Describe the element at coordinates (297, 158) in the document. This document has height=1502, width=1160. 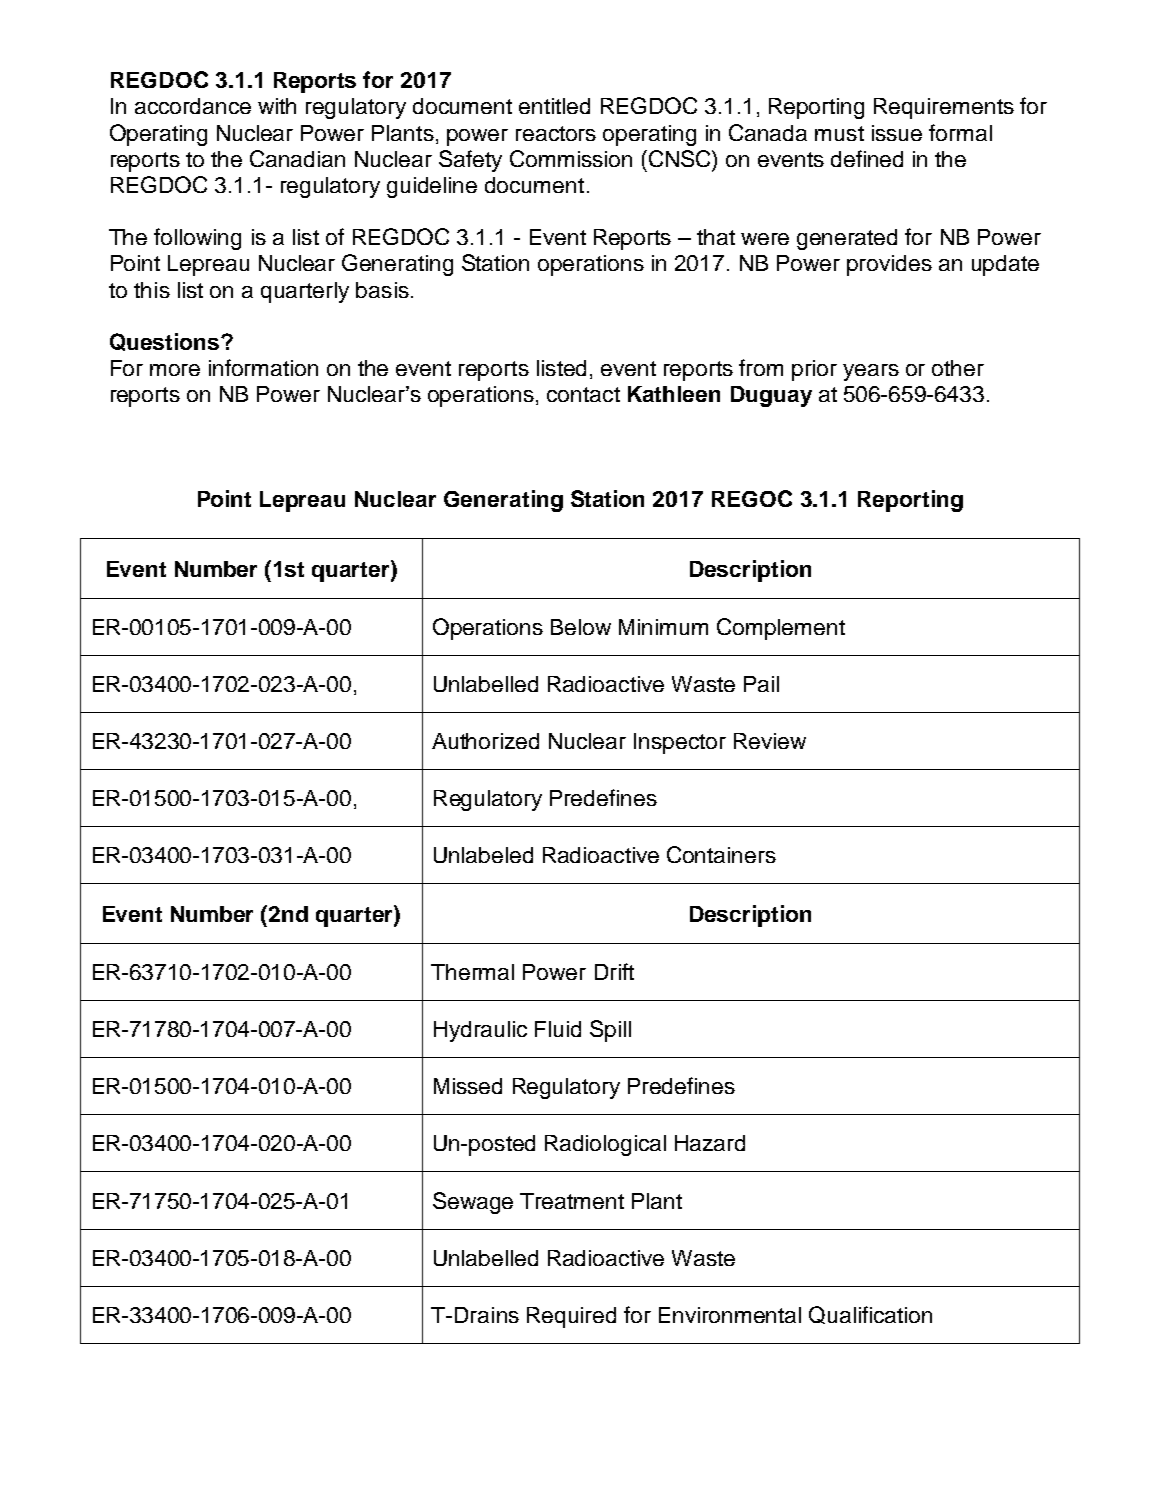
I see `Canadian` at that location.
